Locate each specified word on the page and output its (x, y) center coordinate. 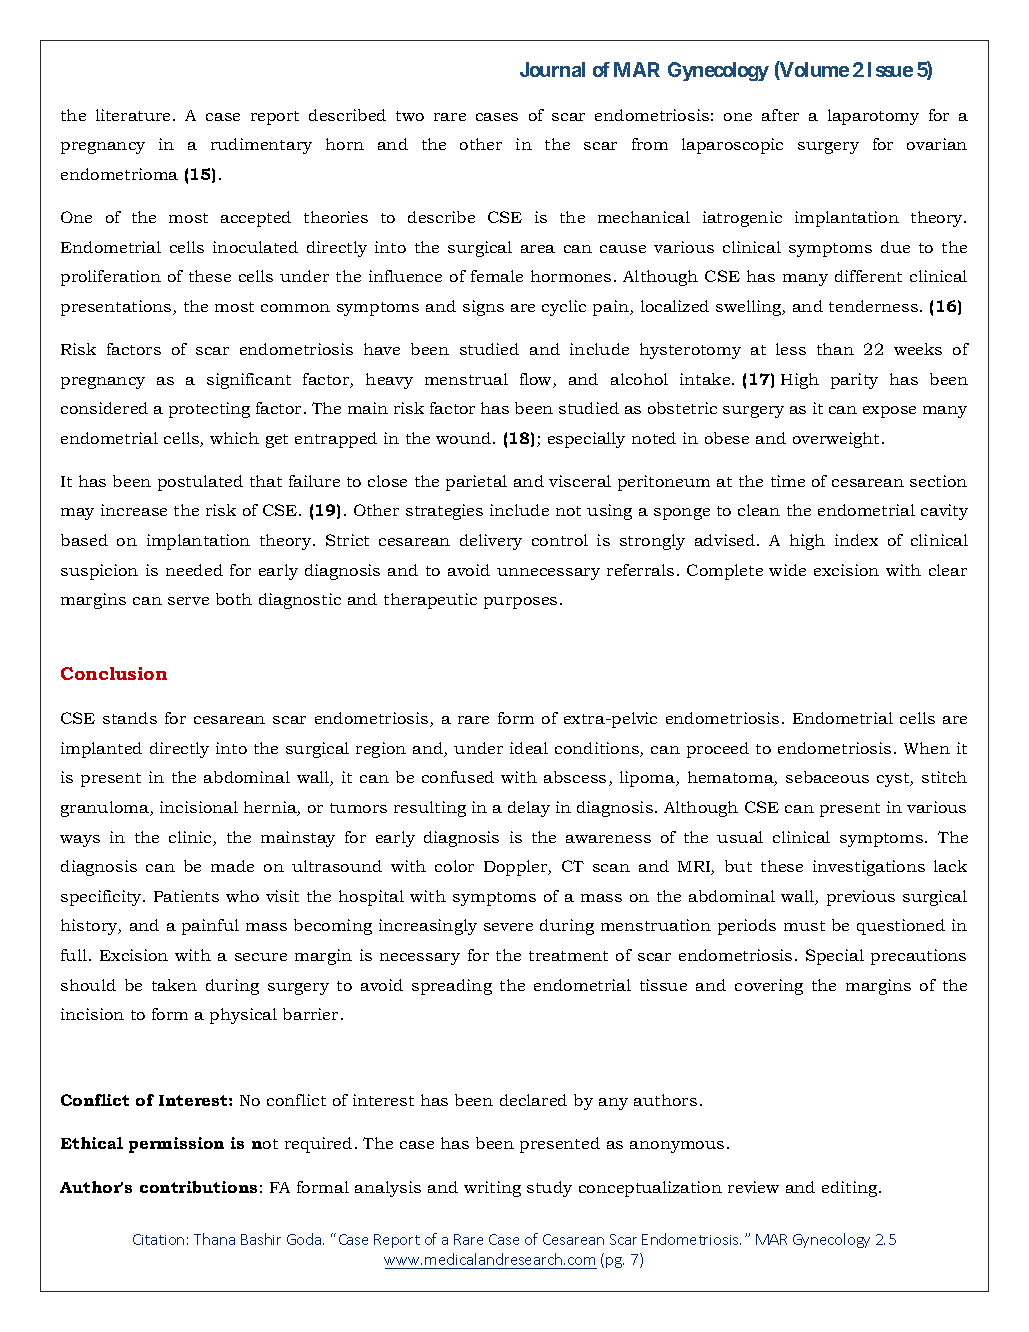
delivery (491, 542)
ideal (529, 748)
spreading (452, 987)
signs (483, 308)
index (856, 540)
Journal (552, 69)
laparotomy (873, 117)
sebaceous (827, 777)
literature (135, 115)
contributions (198, 1187)
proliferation (111, 278)
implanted (101, 750)
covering (769, 987)
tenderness (873, 306)
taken (174, 985)
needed (194, 570)
